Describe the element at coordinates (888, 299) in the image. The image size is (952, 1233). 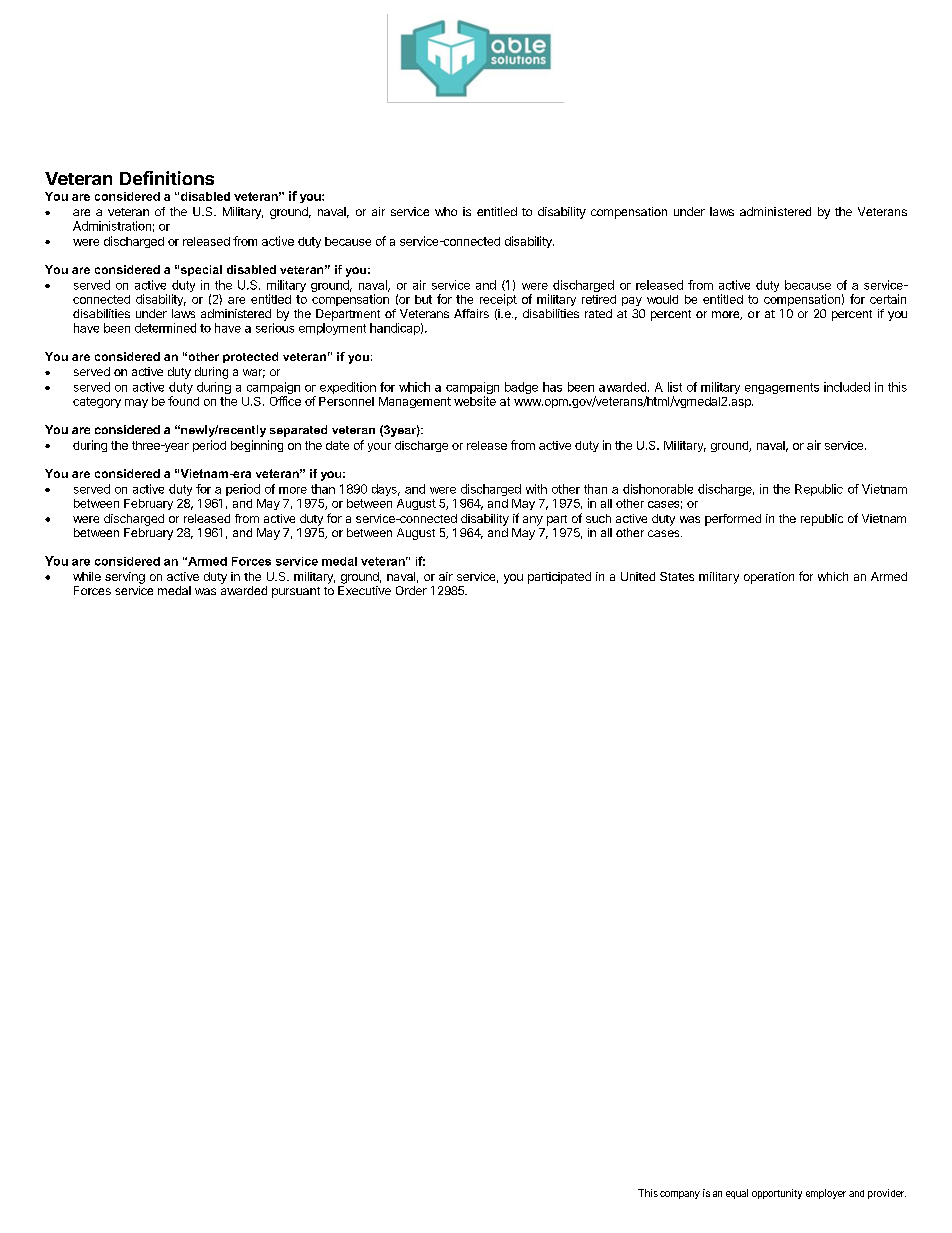
I see `certain` at that location.
